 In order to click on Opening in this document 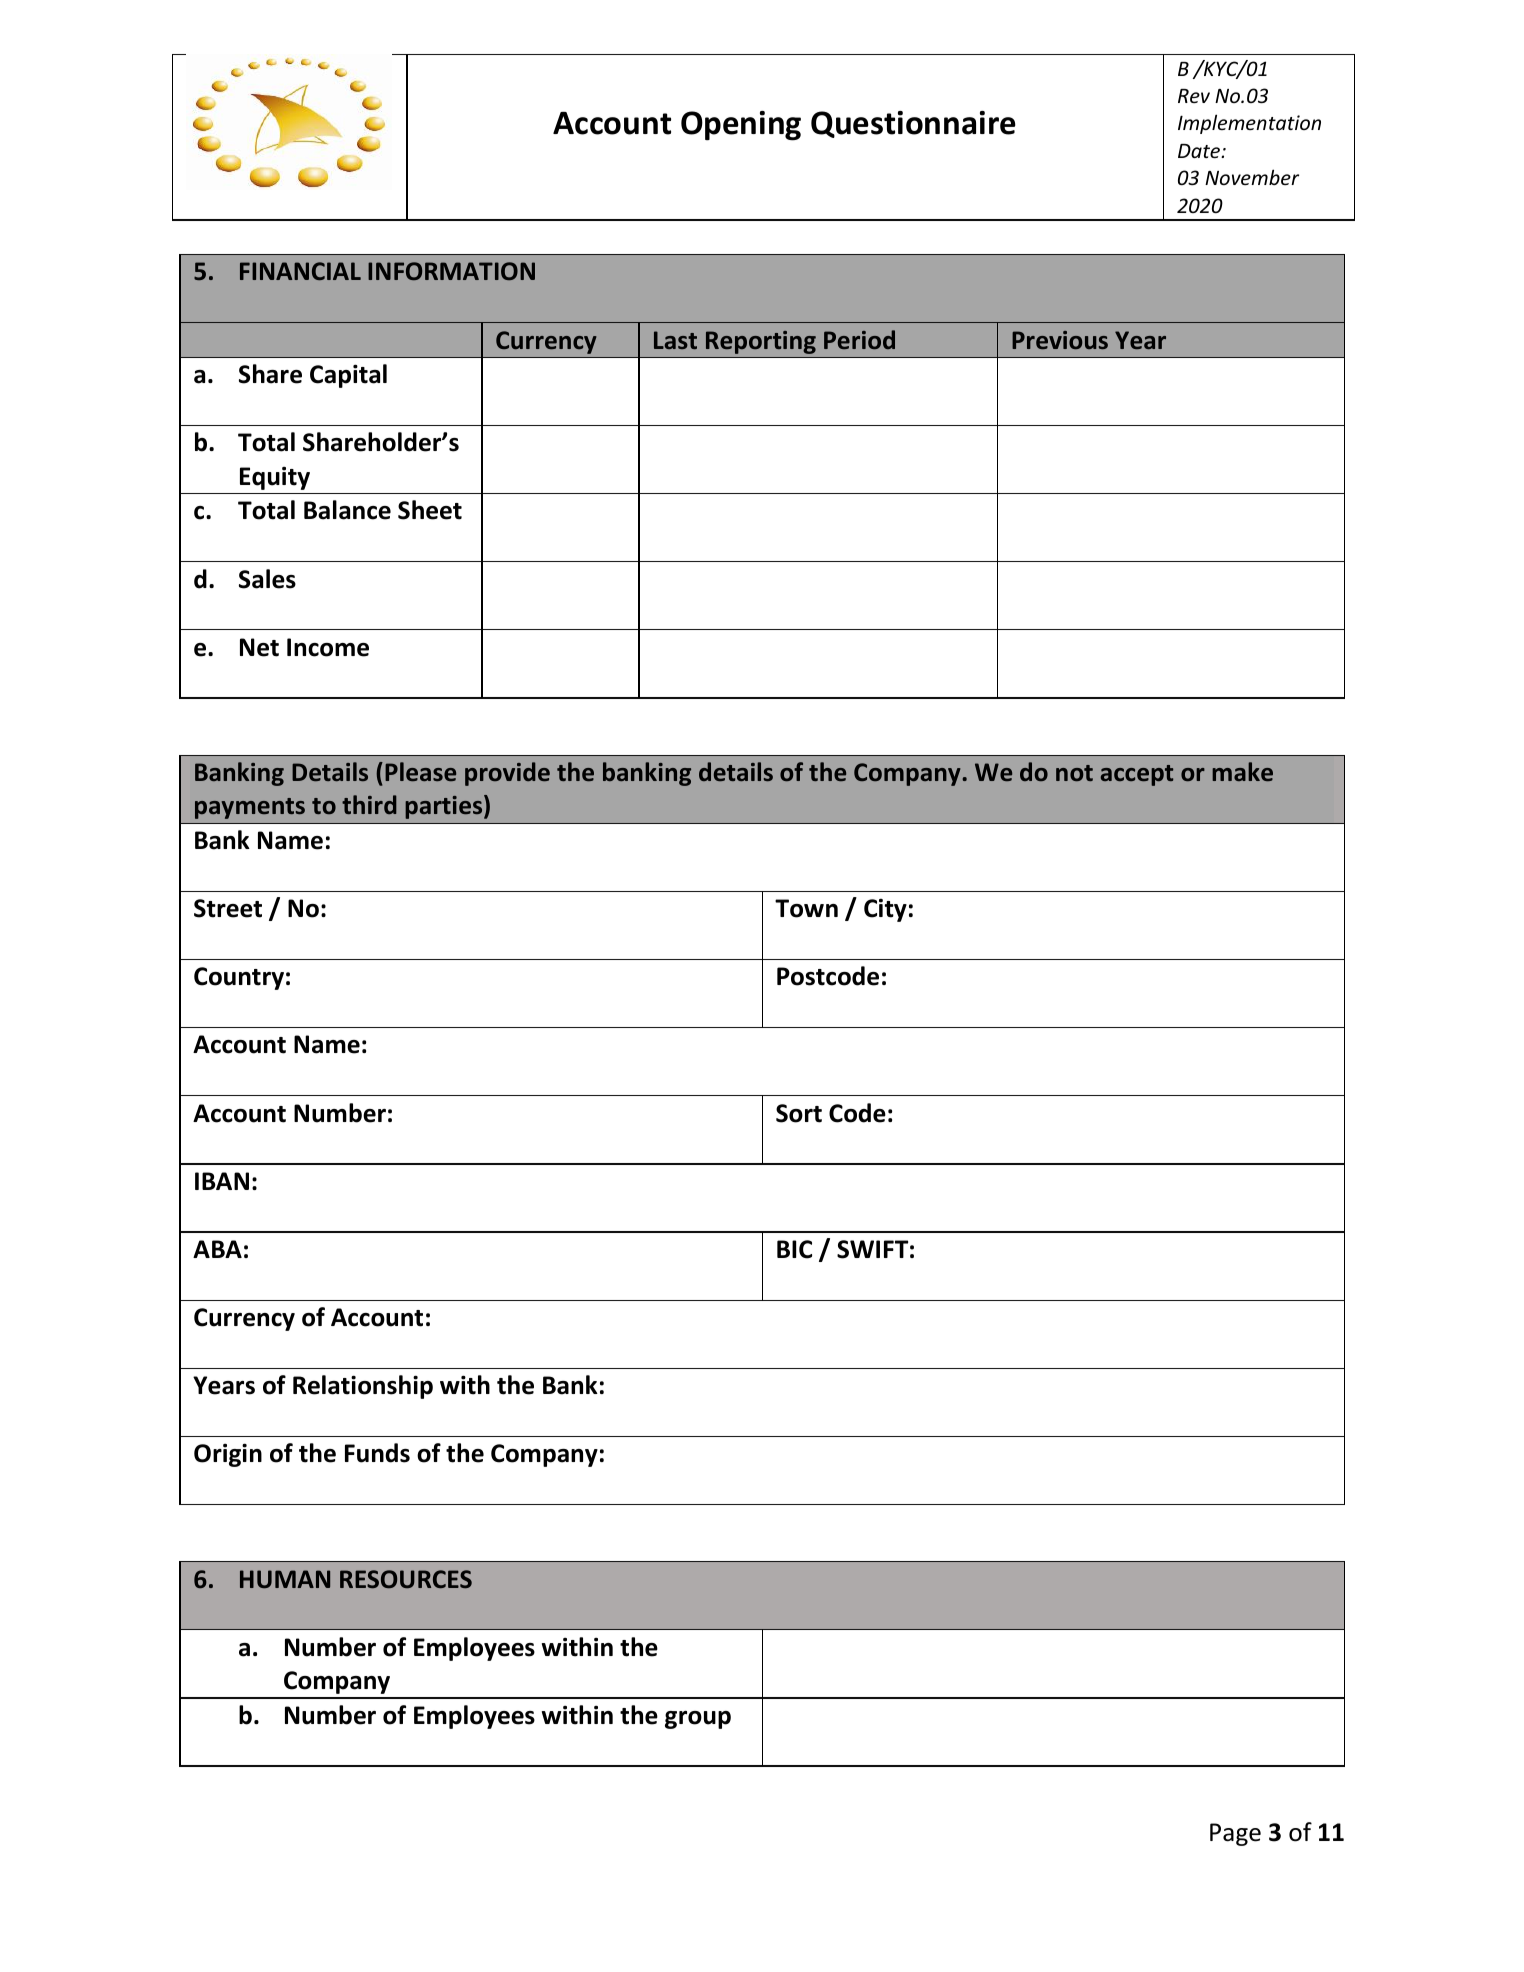, I will do `click(741, 126)`.
